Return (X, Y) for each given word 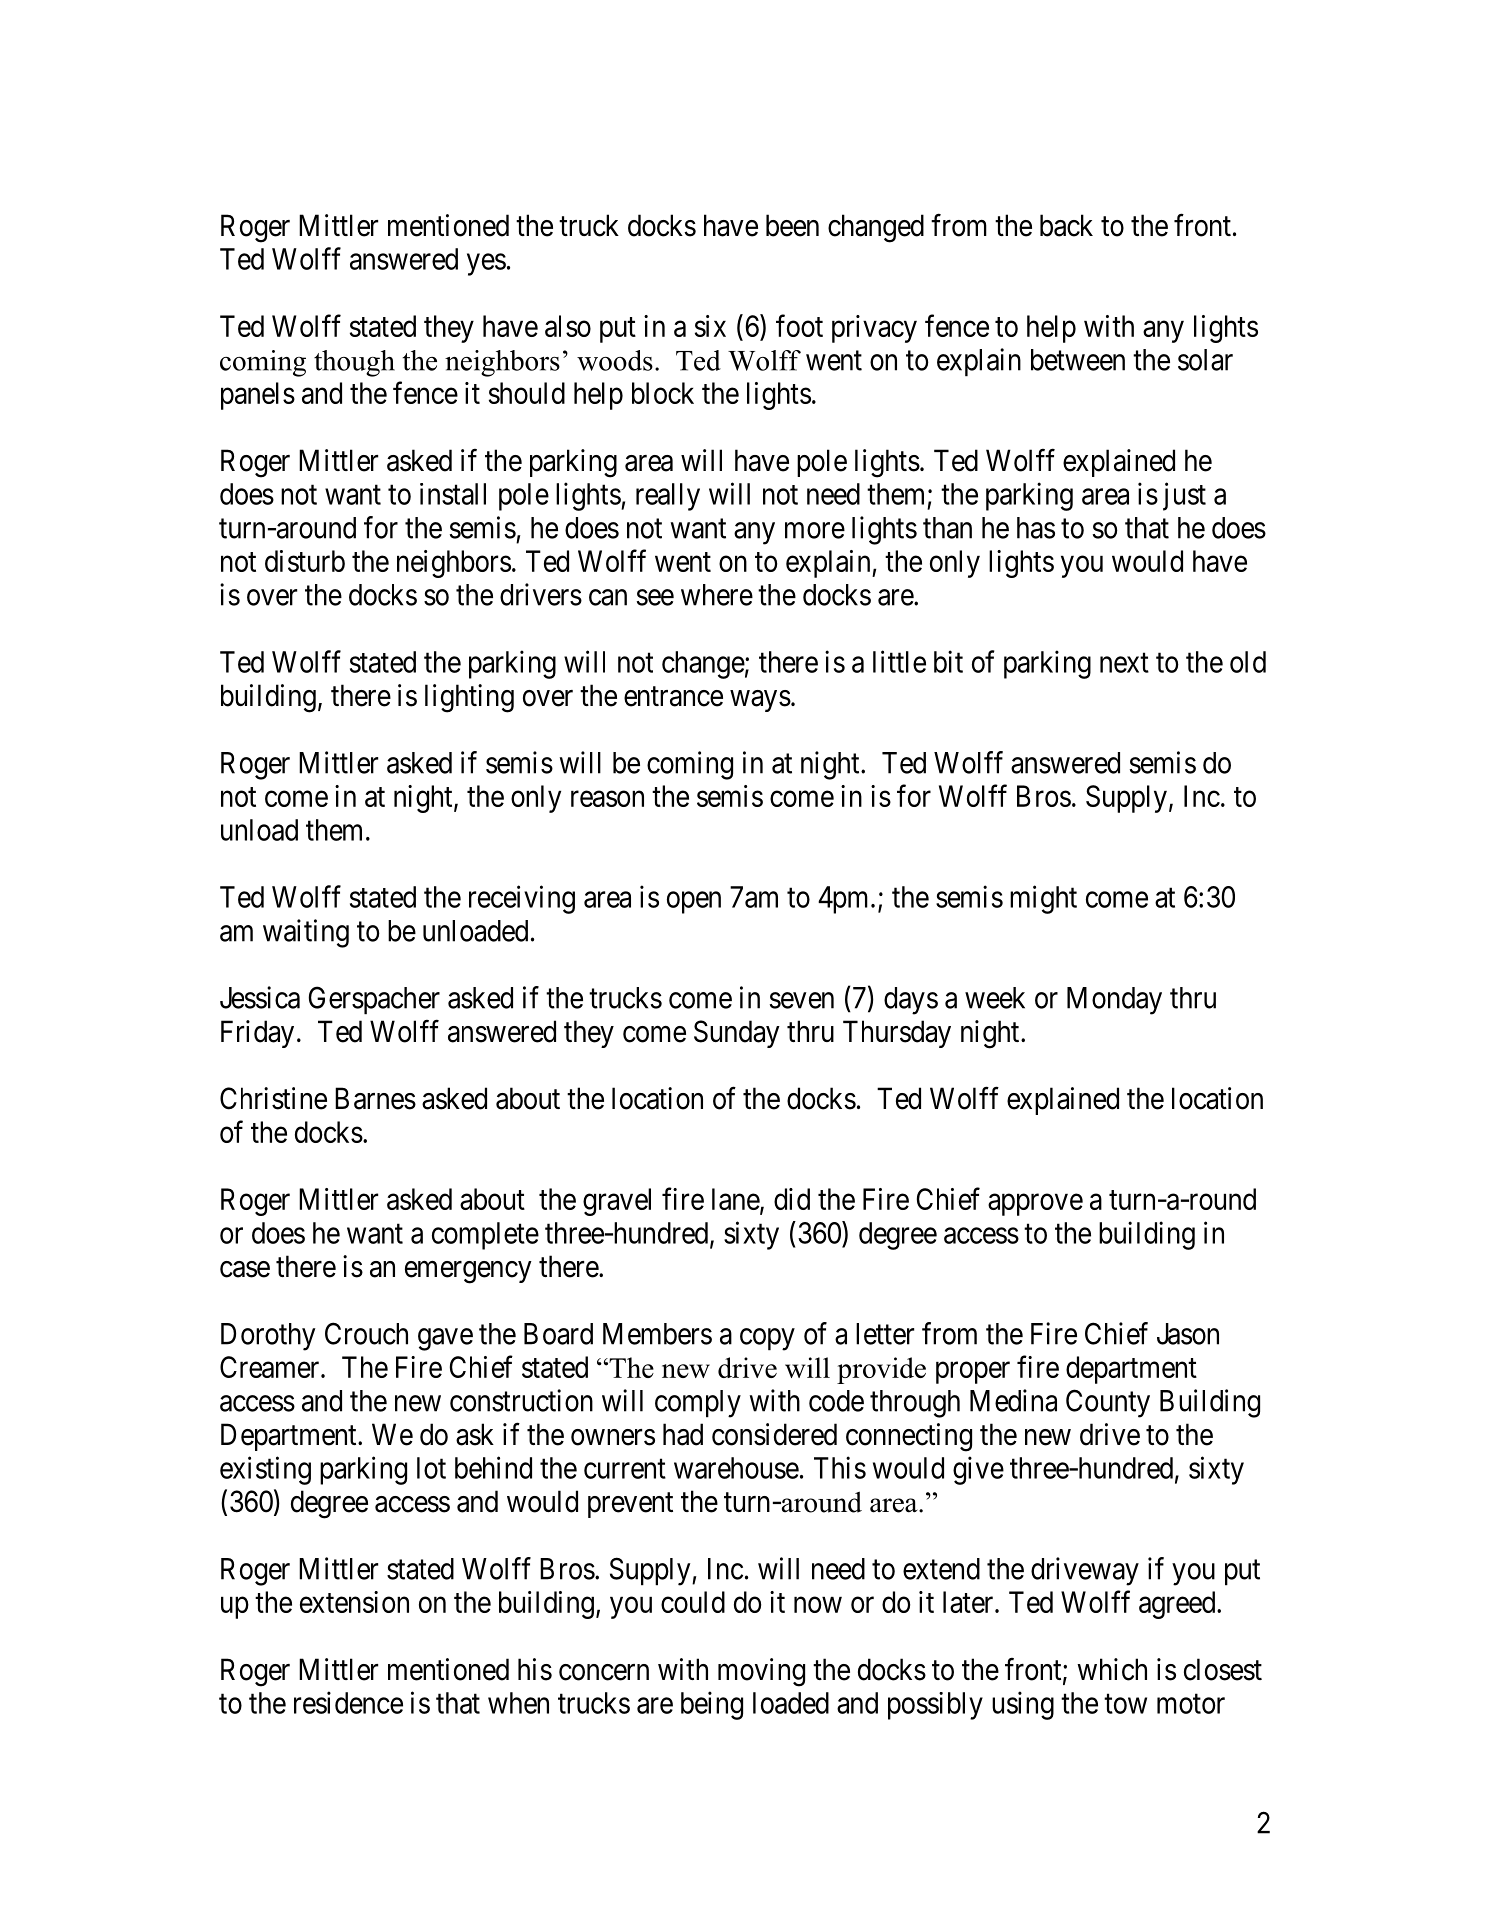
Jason (1188, 1334)
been (792, 225)
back (1066, 225)
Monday (1114, 1001)
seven (802, 1000)
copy (767, 1339)
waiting (306, 933)
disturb (305, 561)
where (717, 595)
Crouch (366, 1333)
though (354, 363)
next (1124, 663)
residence (348, 1702)
